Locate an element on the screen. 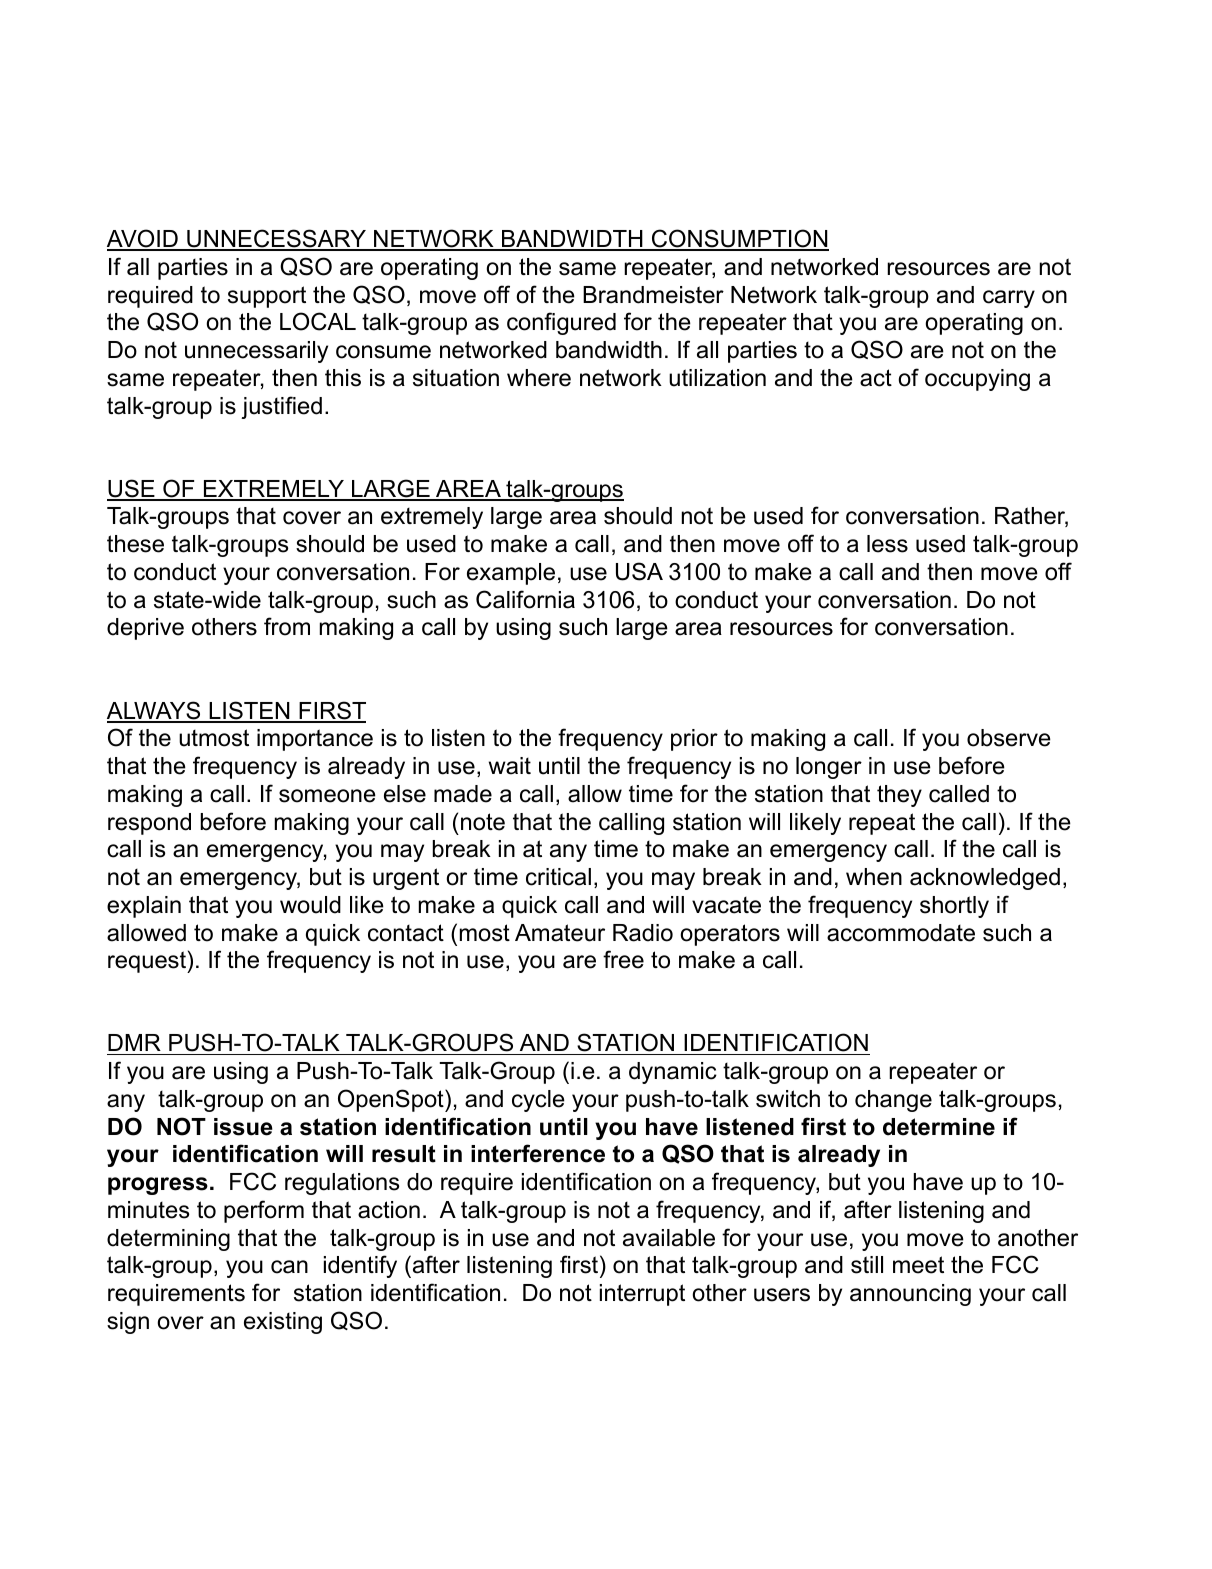 The height and width of the screenshot is (1569, 1212). from is located at coordinates (287, 626).
